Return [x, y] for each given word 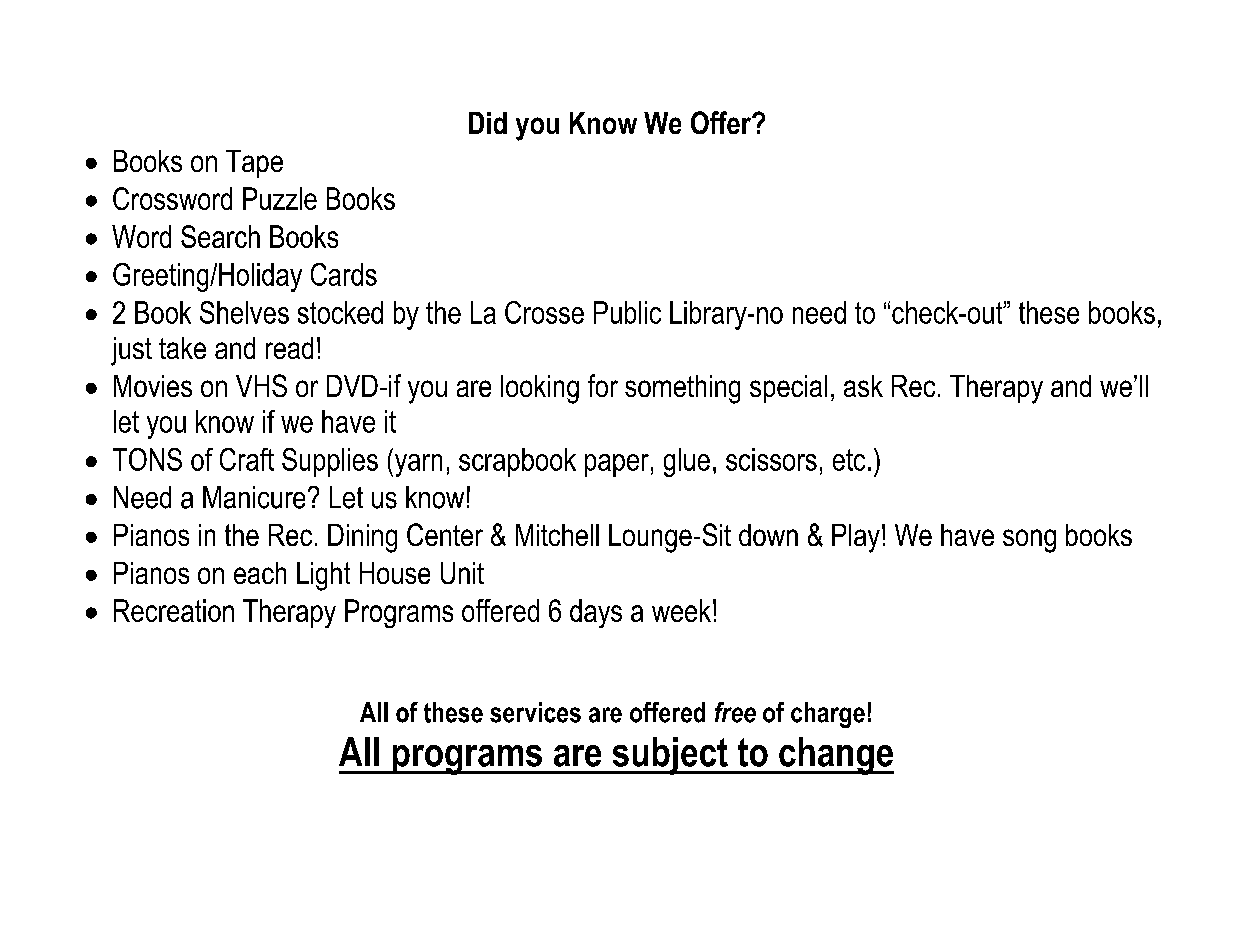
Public [627, 312]
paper [617, 465]
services [535, 712]
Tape [254, 164]
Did [488, 123]
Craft [247, 459]
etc [849, 460]
